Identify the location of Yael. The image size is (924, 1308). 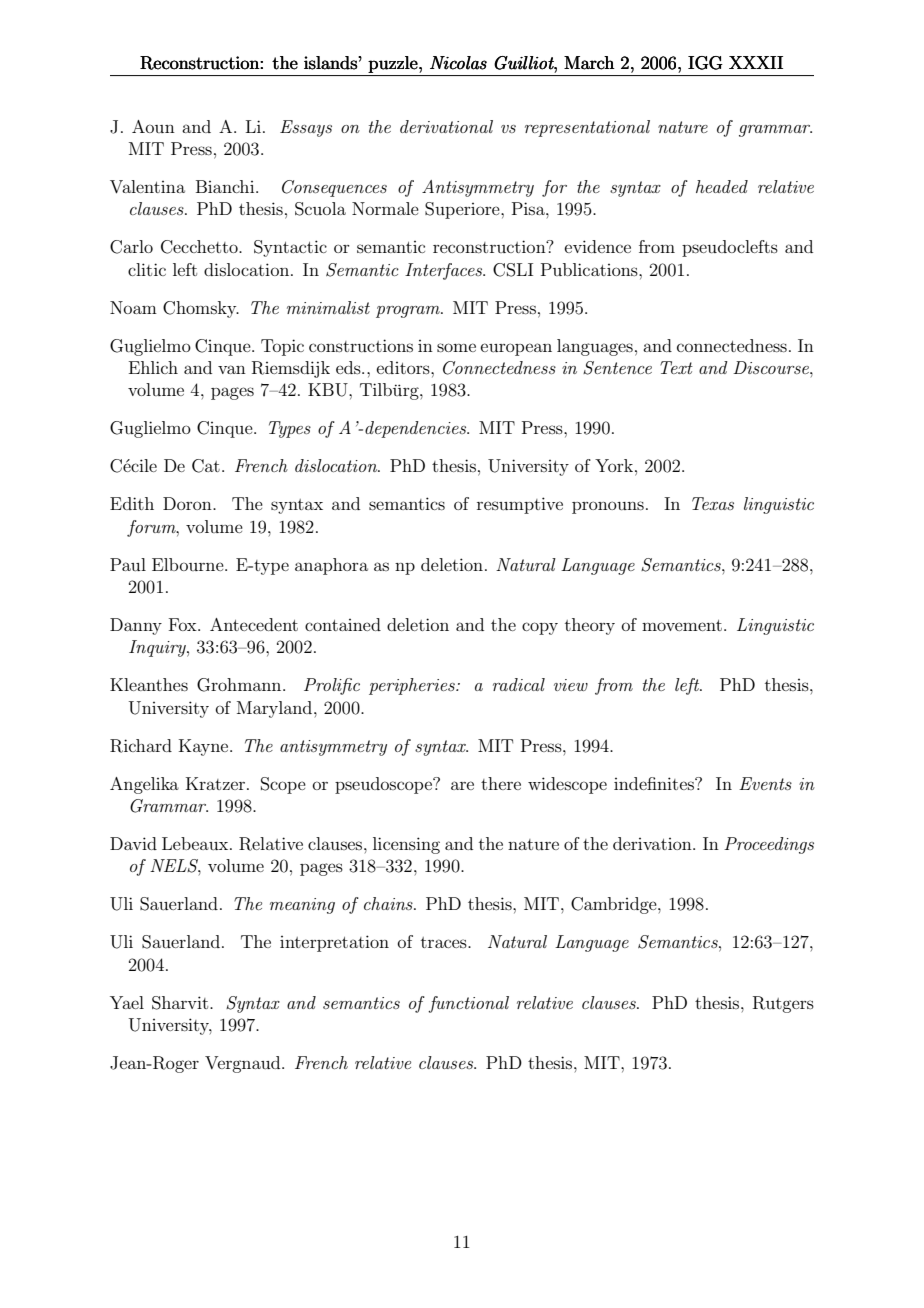
(127, 1002).
